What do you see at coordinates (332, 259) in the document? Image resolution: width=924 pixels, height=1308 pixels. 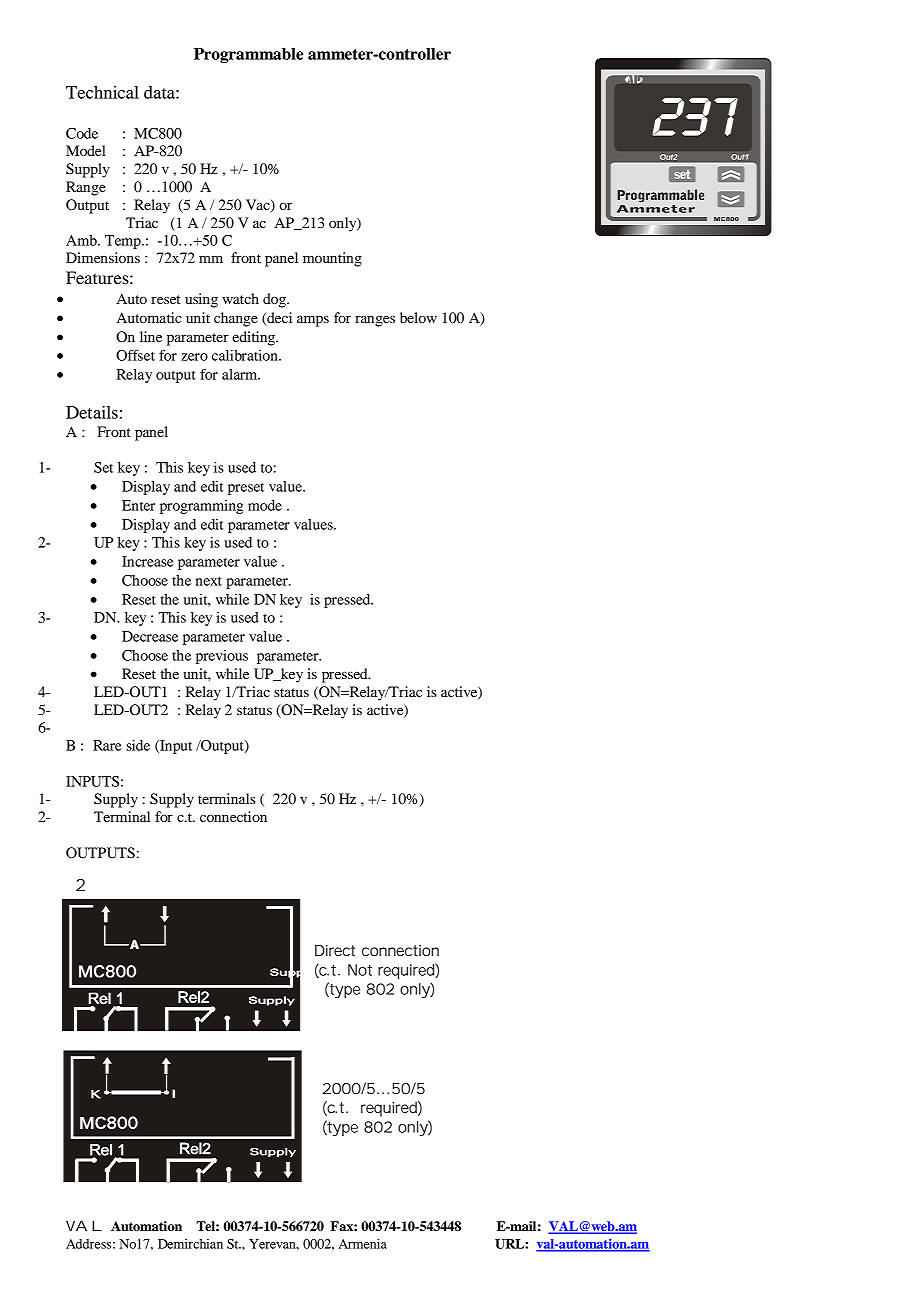 I see `mounting` at bounding box center [332, 259].
